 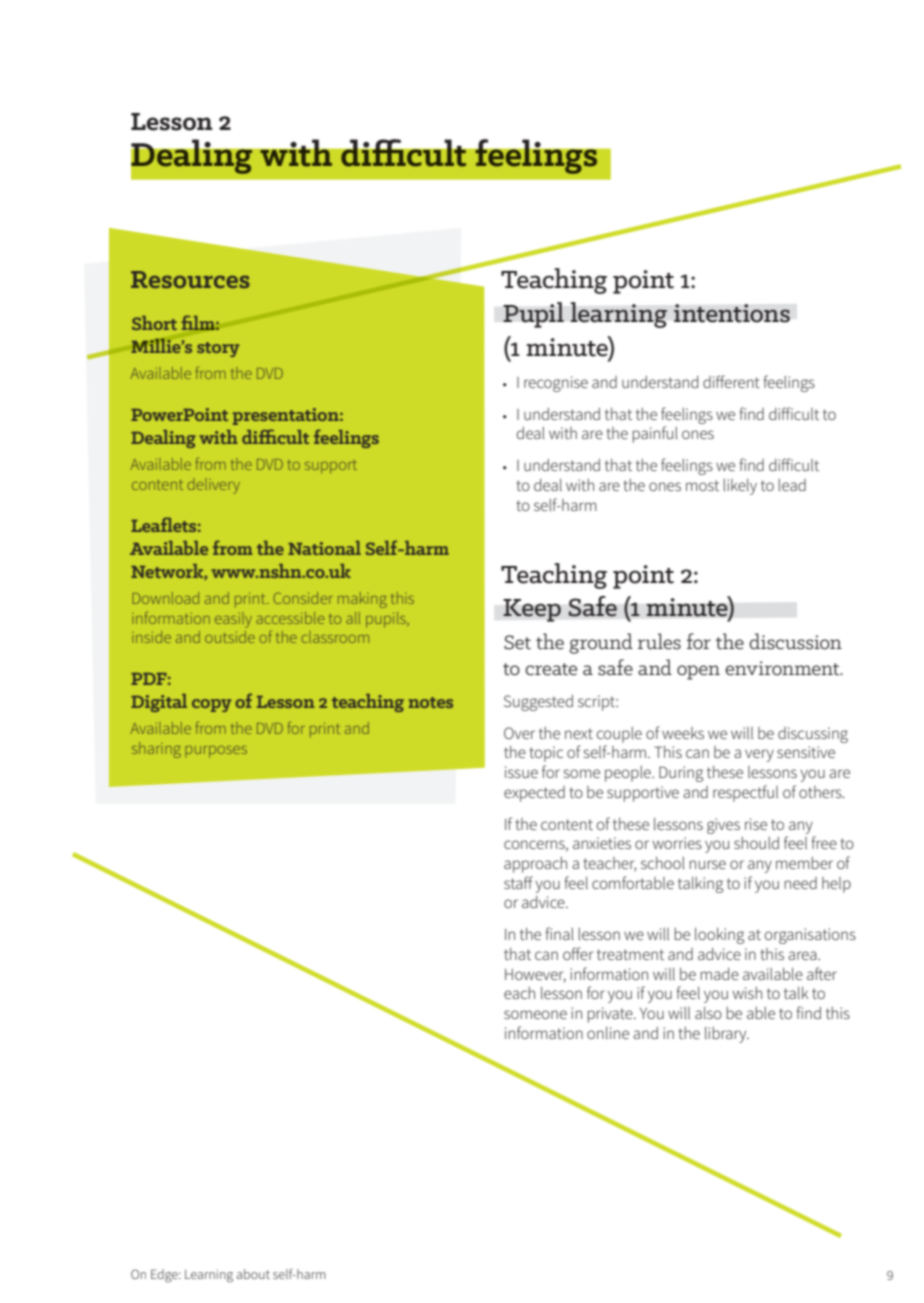 I want to click on recognise, so click(x=556, y=384).
